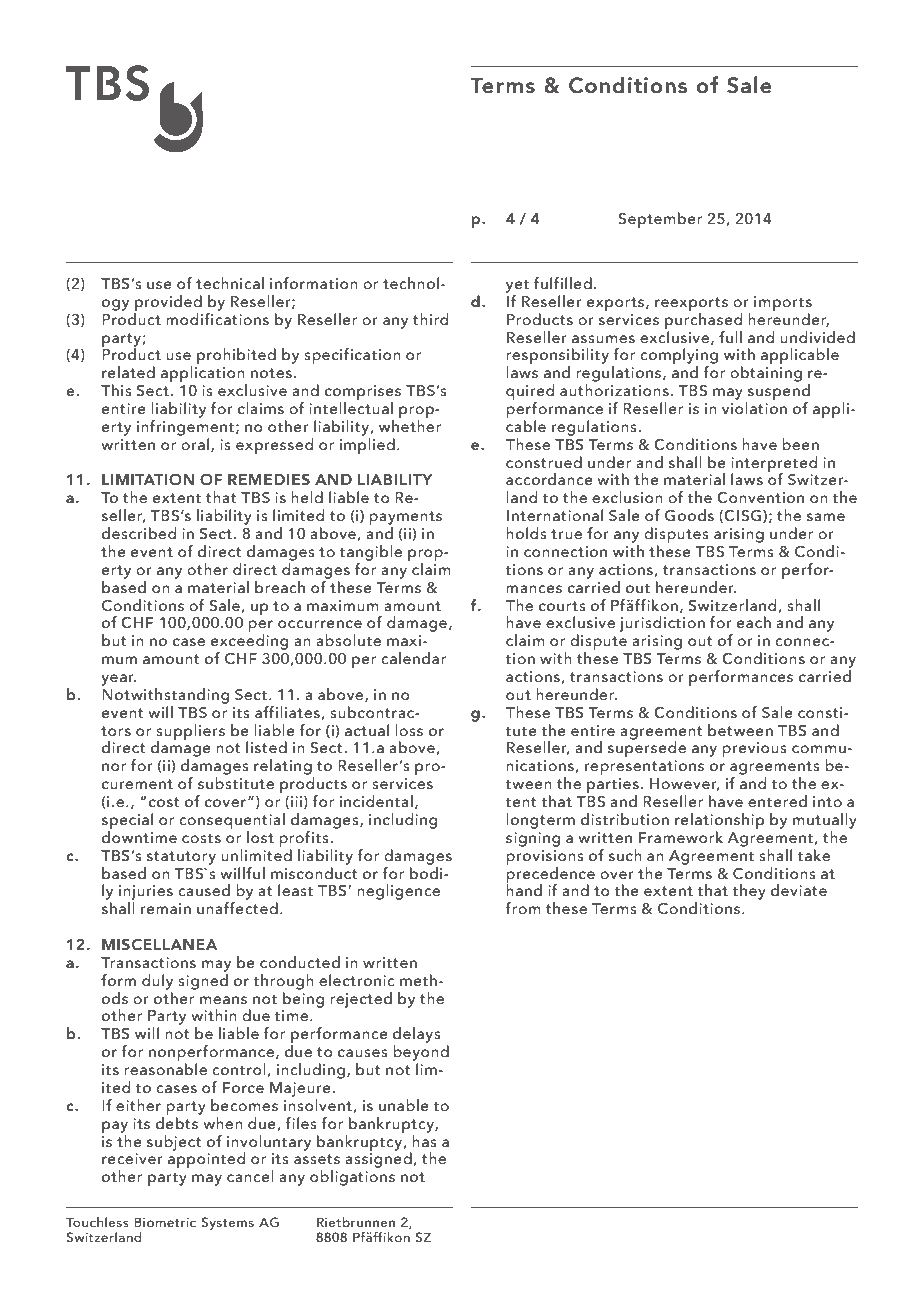  Describe the element at coordinates (165, 1222) in the document. I see `Biometric` at that location.
